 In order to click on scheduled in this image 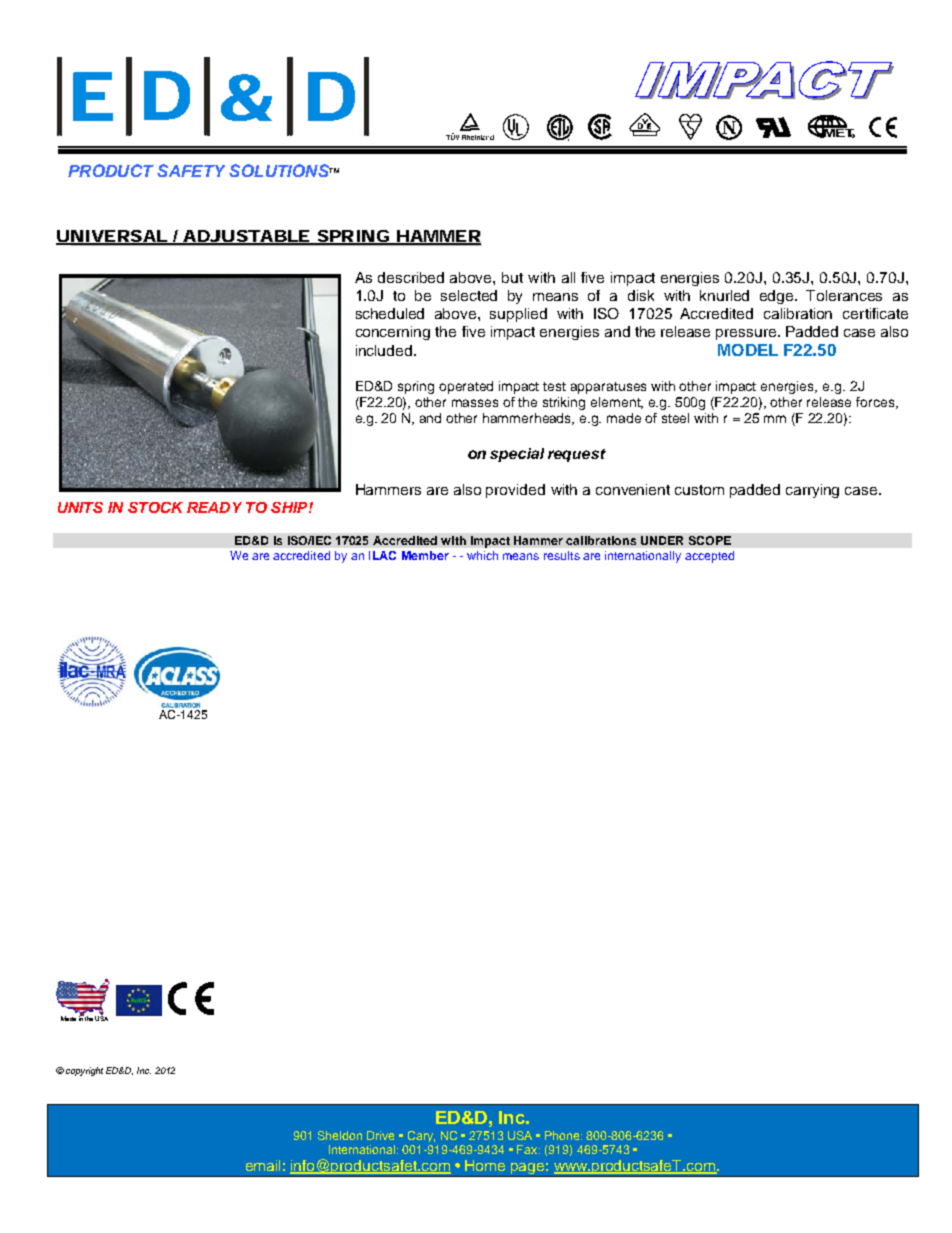, I will do `click(390, 313)`.
